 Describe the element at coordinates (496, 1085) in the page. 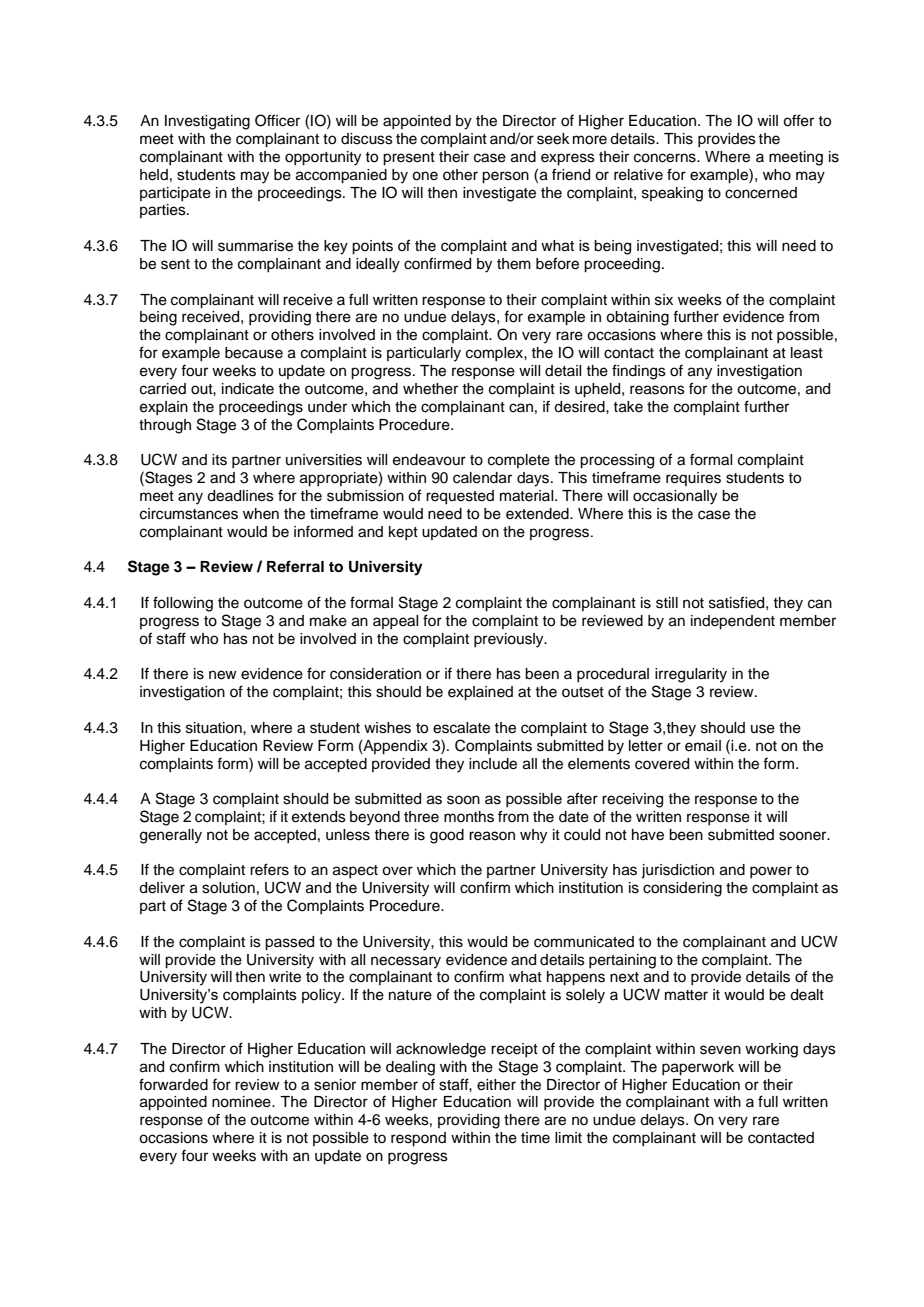

I see `either` at that location.
